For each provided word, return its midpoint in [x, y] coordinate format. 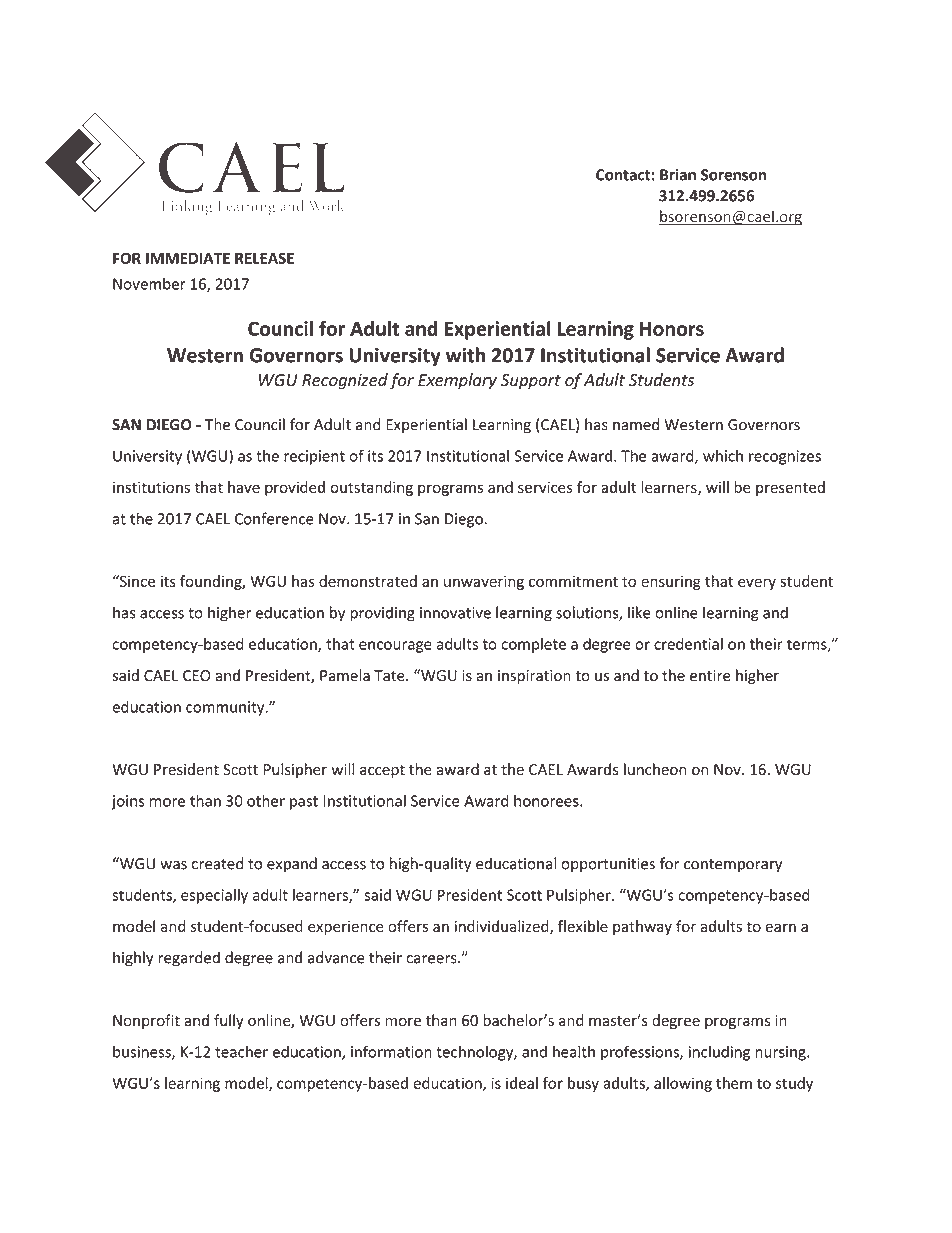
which [723, 456]
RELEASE [264, 258]
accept [382, 771]
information [391, 1051]
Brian [678, 175]
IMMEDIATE [188, 258]
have [244, 487]
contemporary [733, 866]
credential [688, 644]
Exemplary [457, 381]
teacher [241, 1051]
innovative [455, 613]
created [217, 863]
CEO [197, 676]
